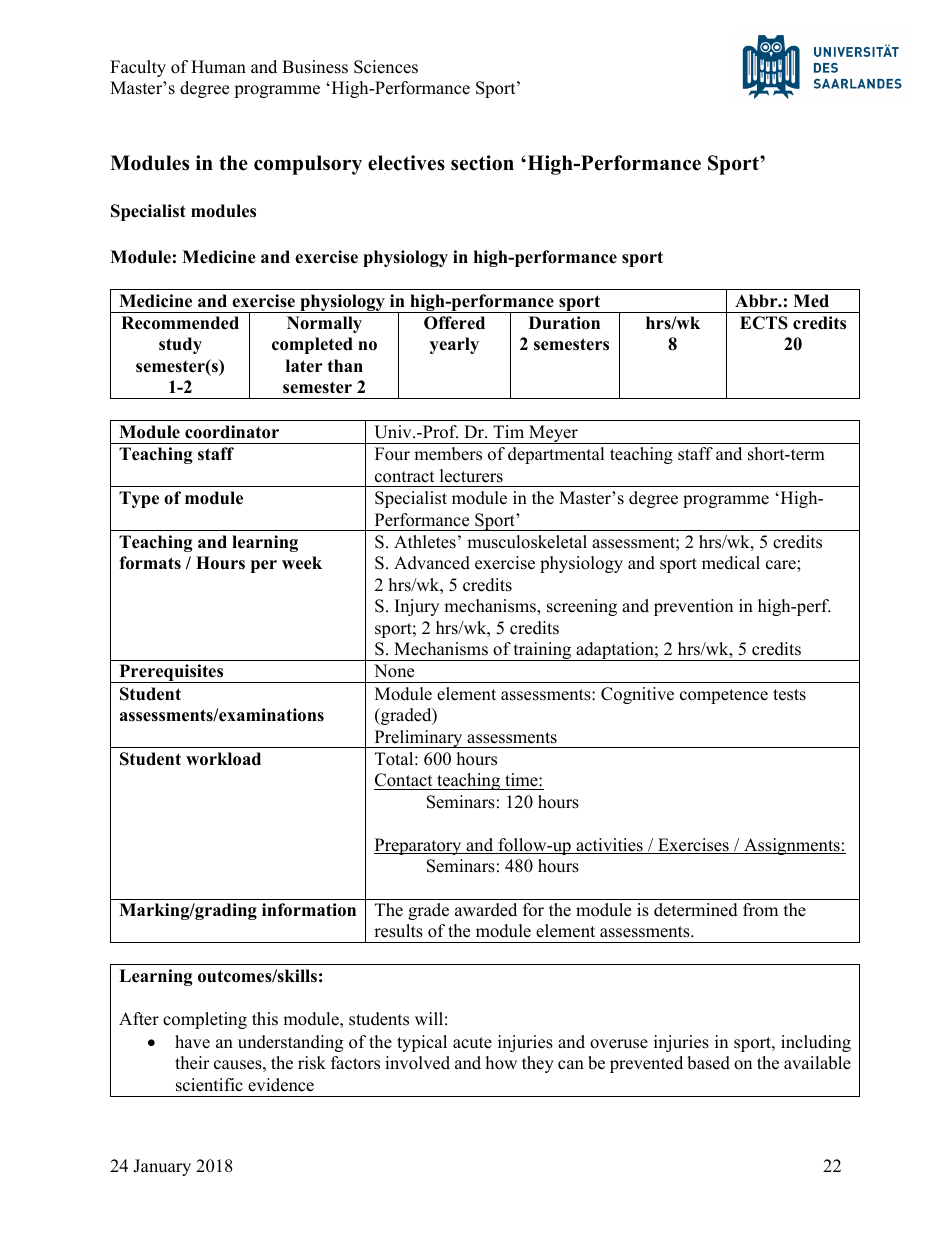 Image resolution: width=952 pixels, height=1233 pixels. What do you see at coordinates (764, 323) in the screenshot?
I see `ECTS` at bounding box center [764, 323].
